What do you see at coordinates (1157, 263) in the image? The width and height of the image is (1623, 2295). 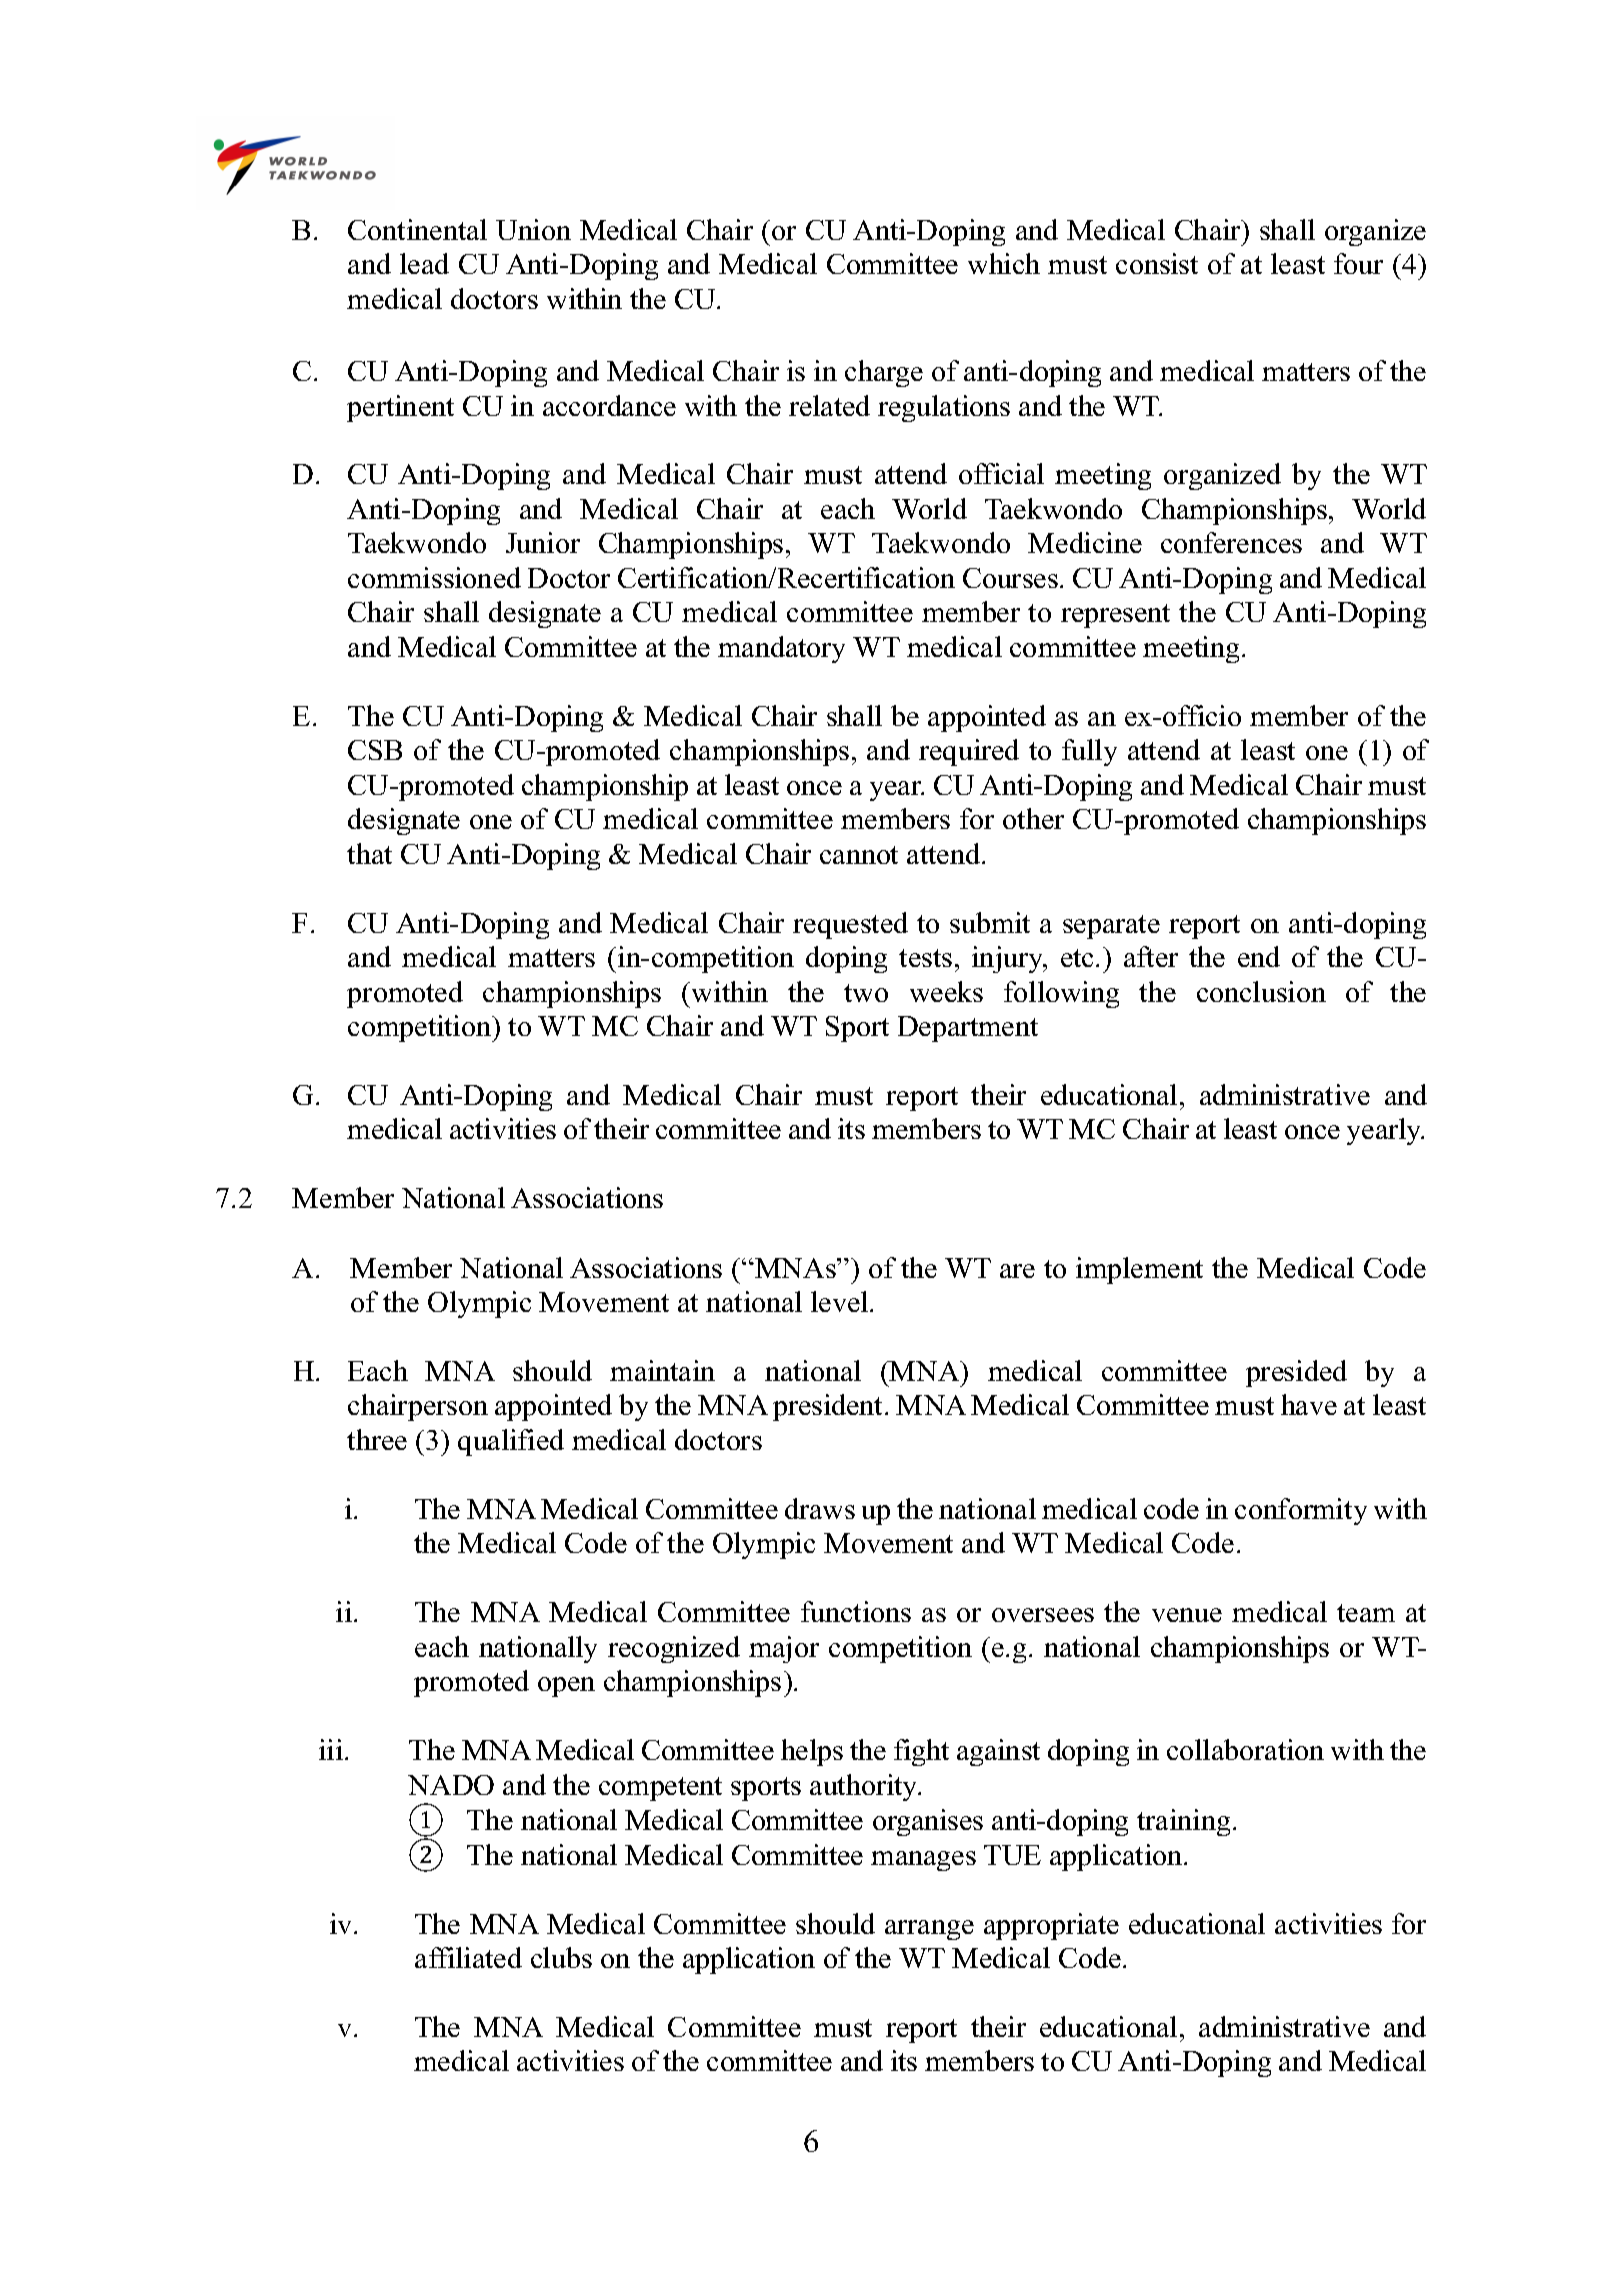 I see `consist` at bounding box center [1157, 263].
